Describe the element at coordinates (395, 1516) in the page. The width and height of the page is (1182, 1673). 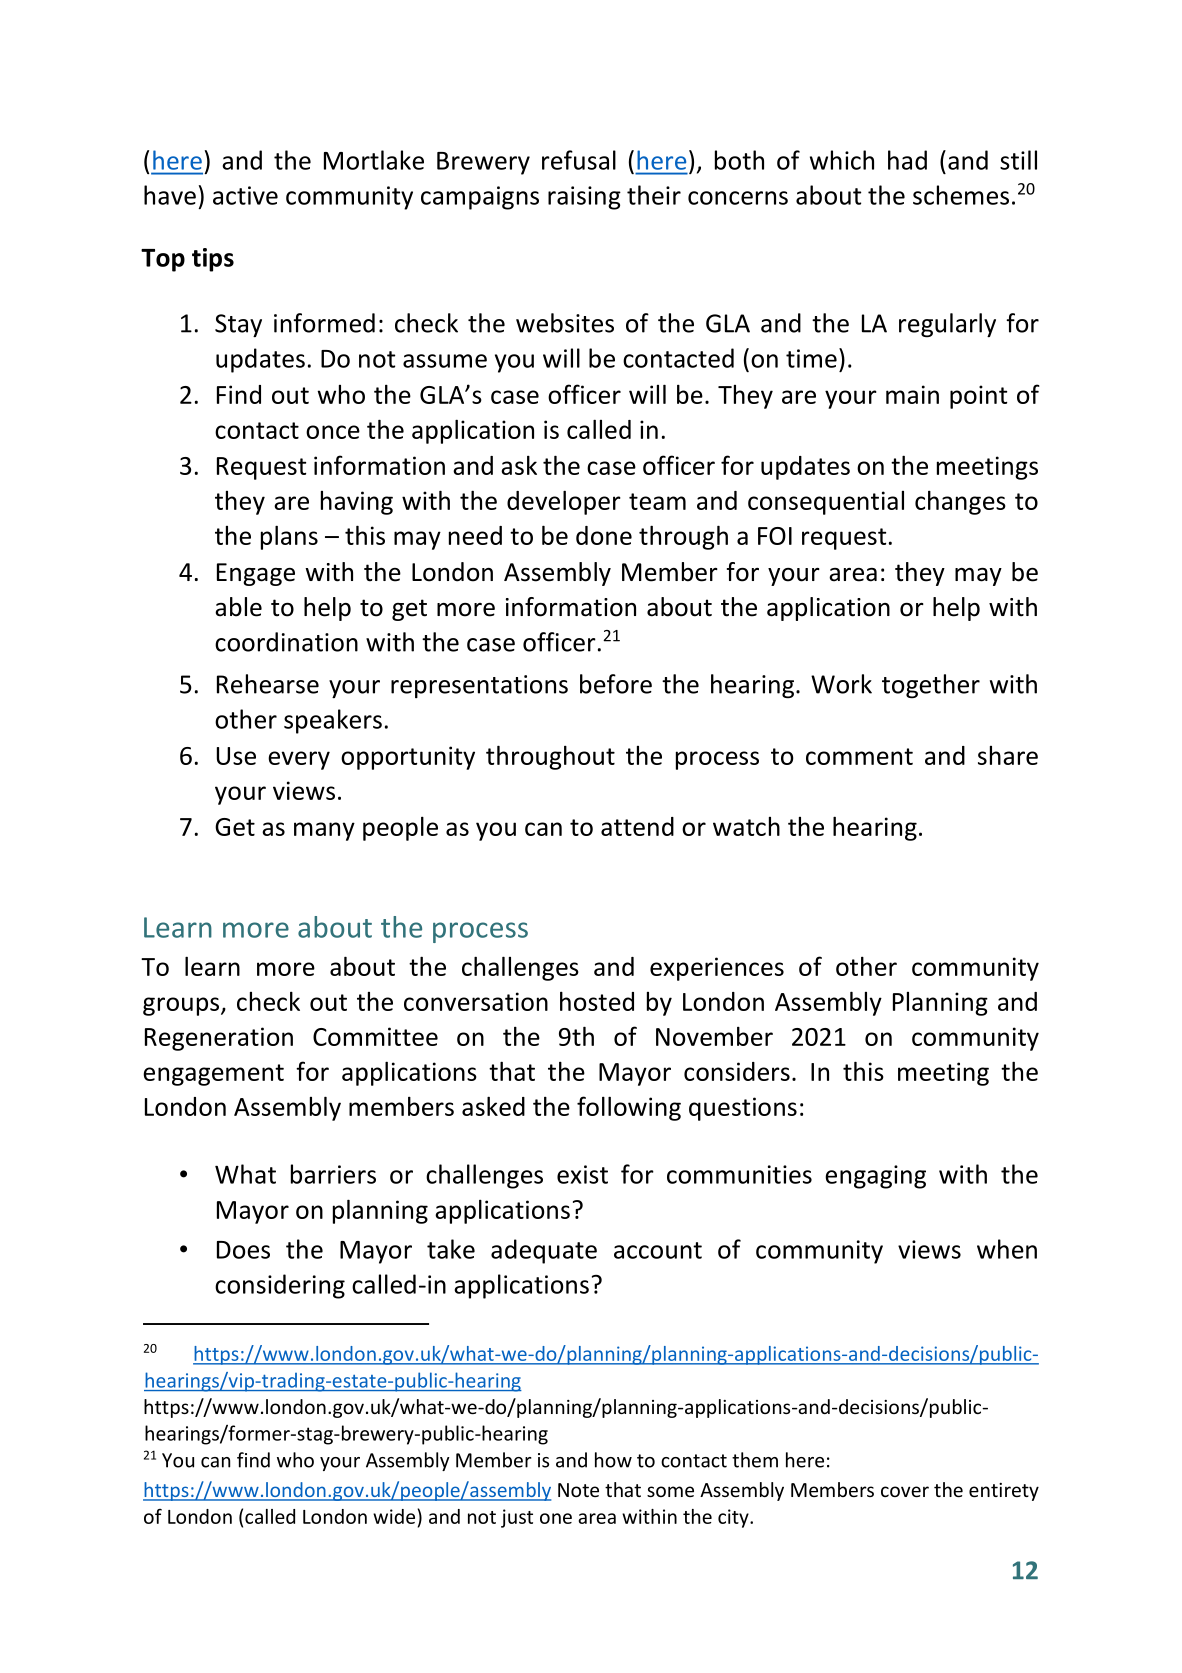
I see `wide` at that location.
